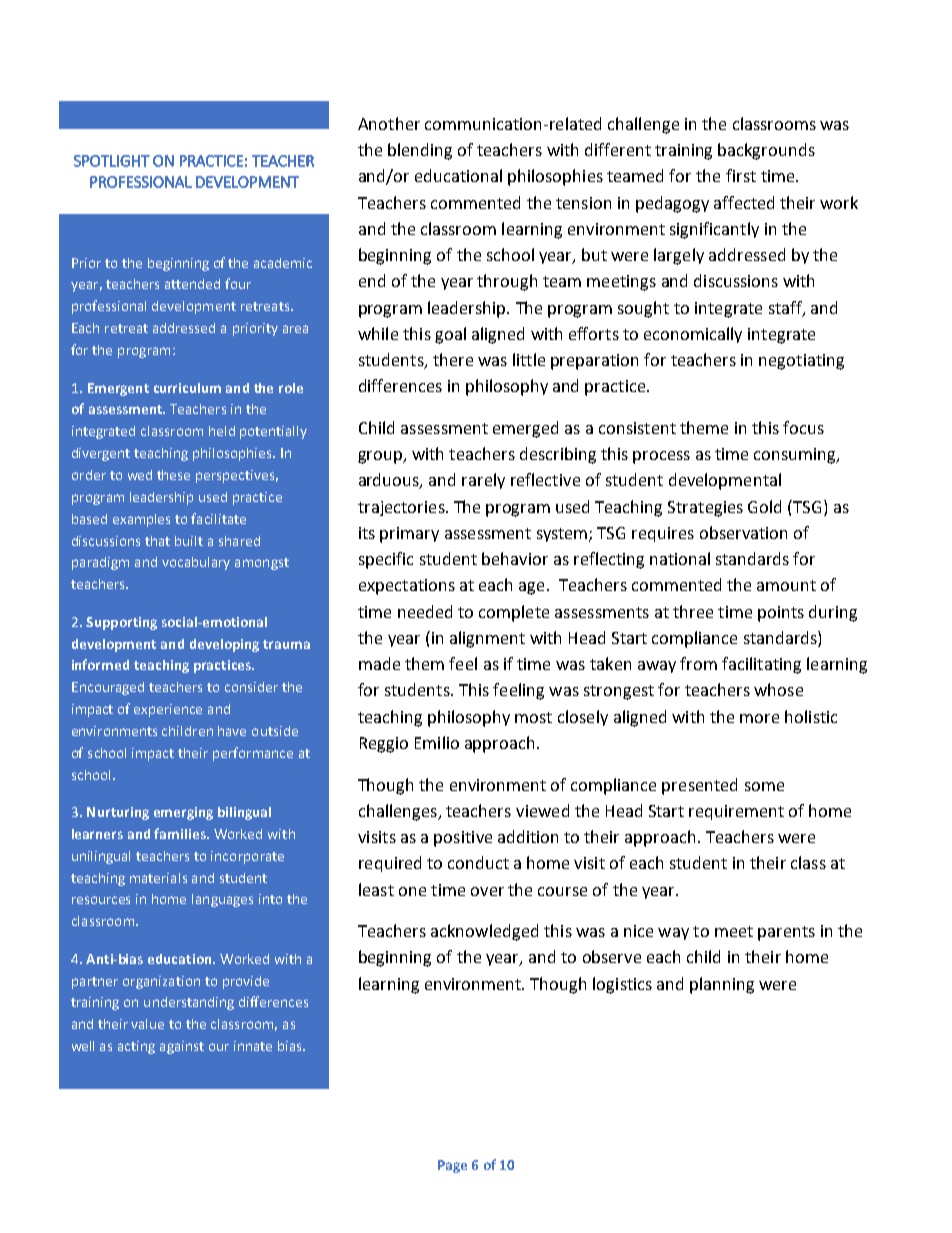 This document has width=952, height=1233. Describe the element at coordinates (161, 982) in the document. I see `organization` at that location.
